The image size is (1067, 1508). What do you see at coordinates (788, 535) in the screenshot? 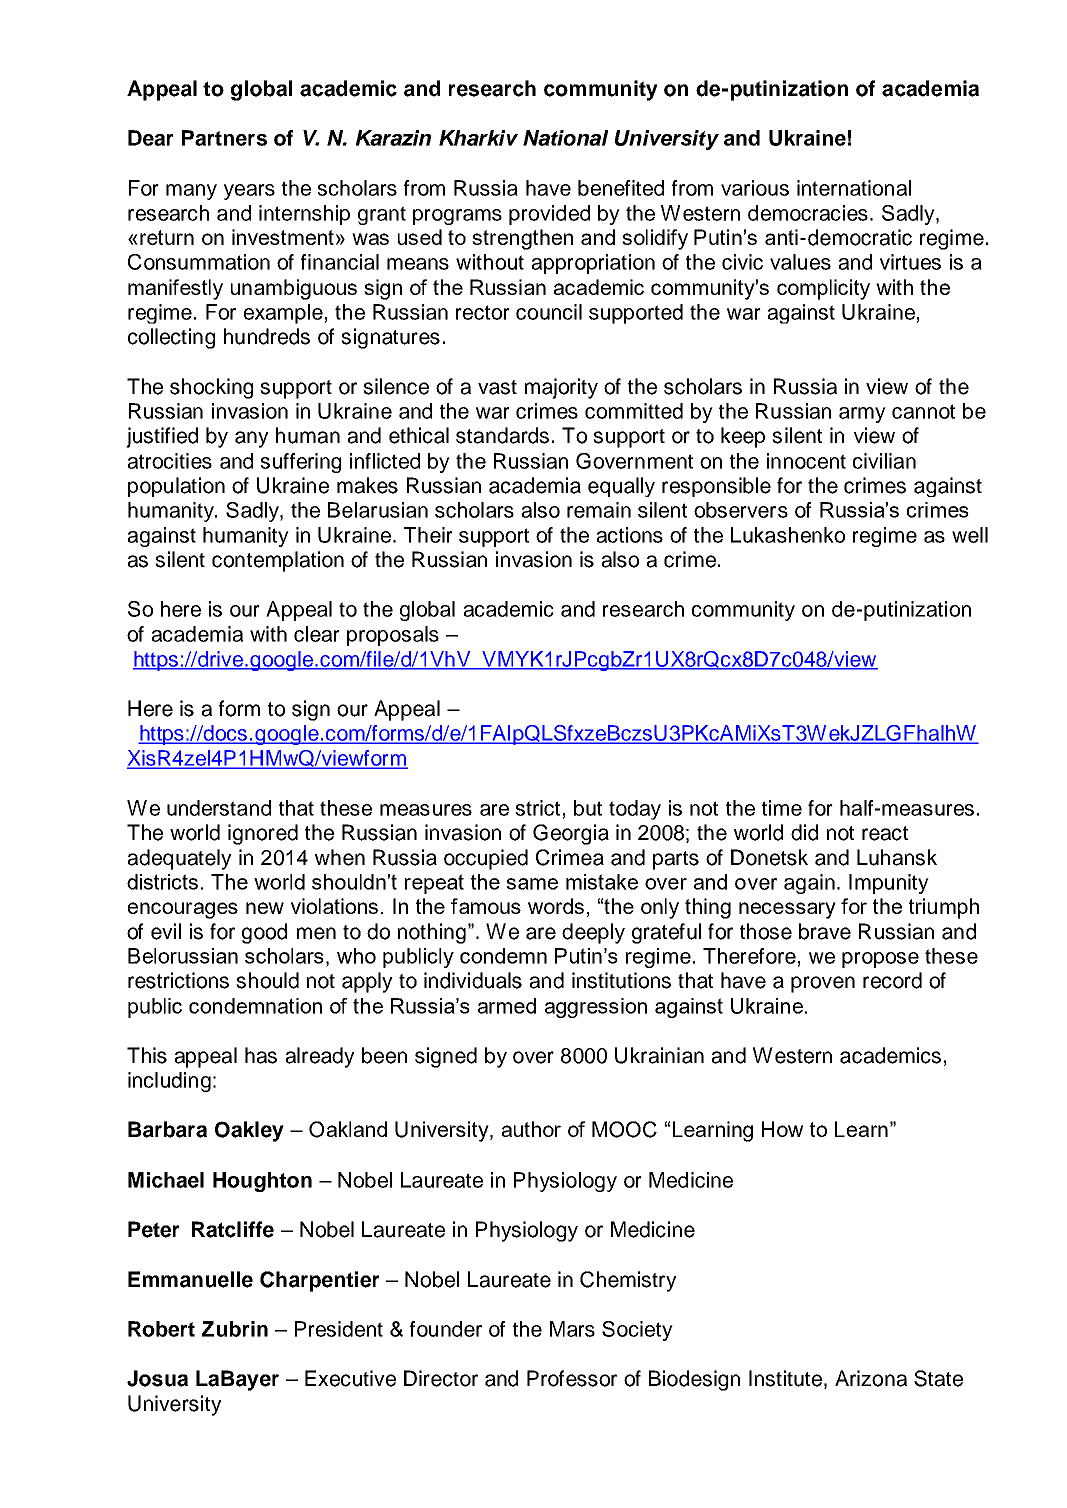
I see `Lukashenko` at bounding box center [788, 535].
